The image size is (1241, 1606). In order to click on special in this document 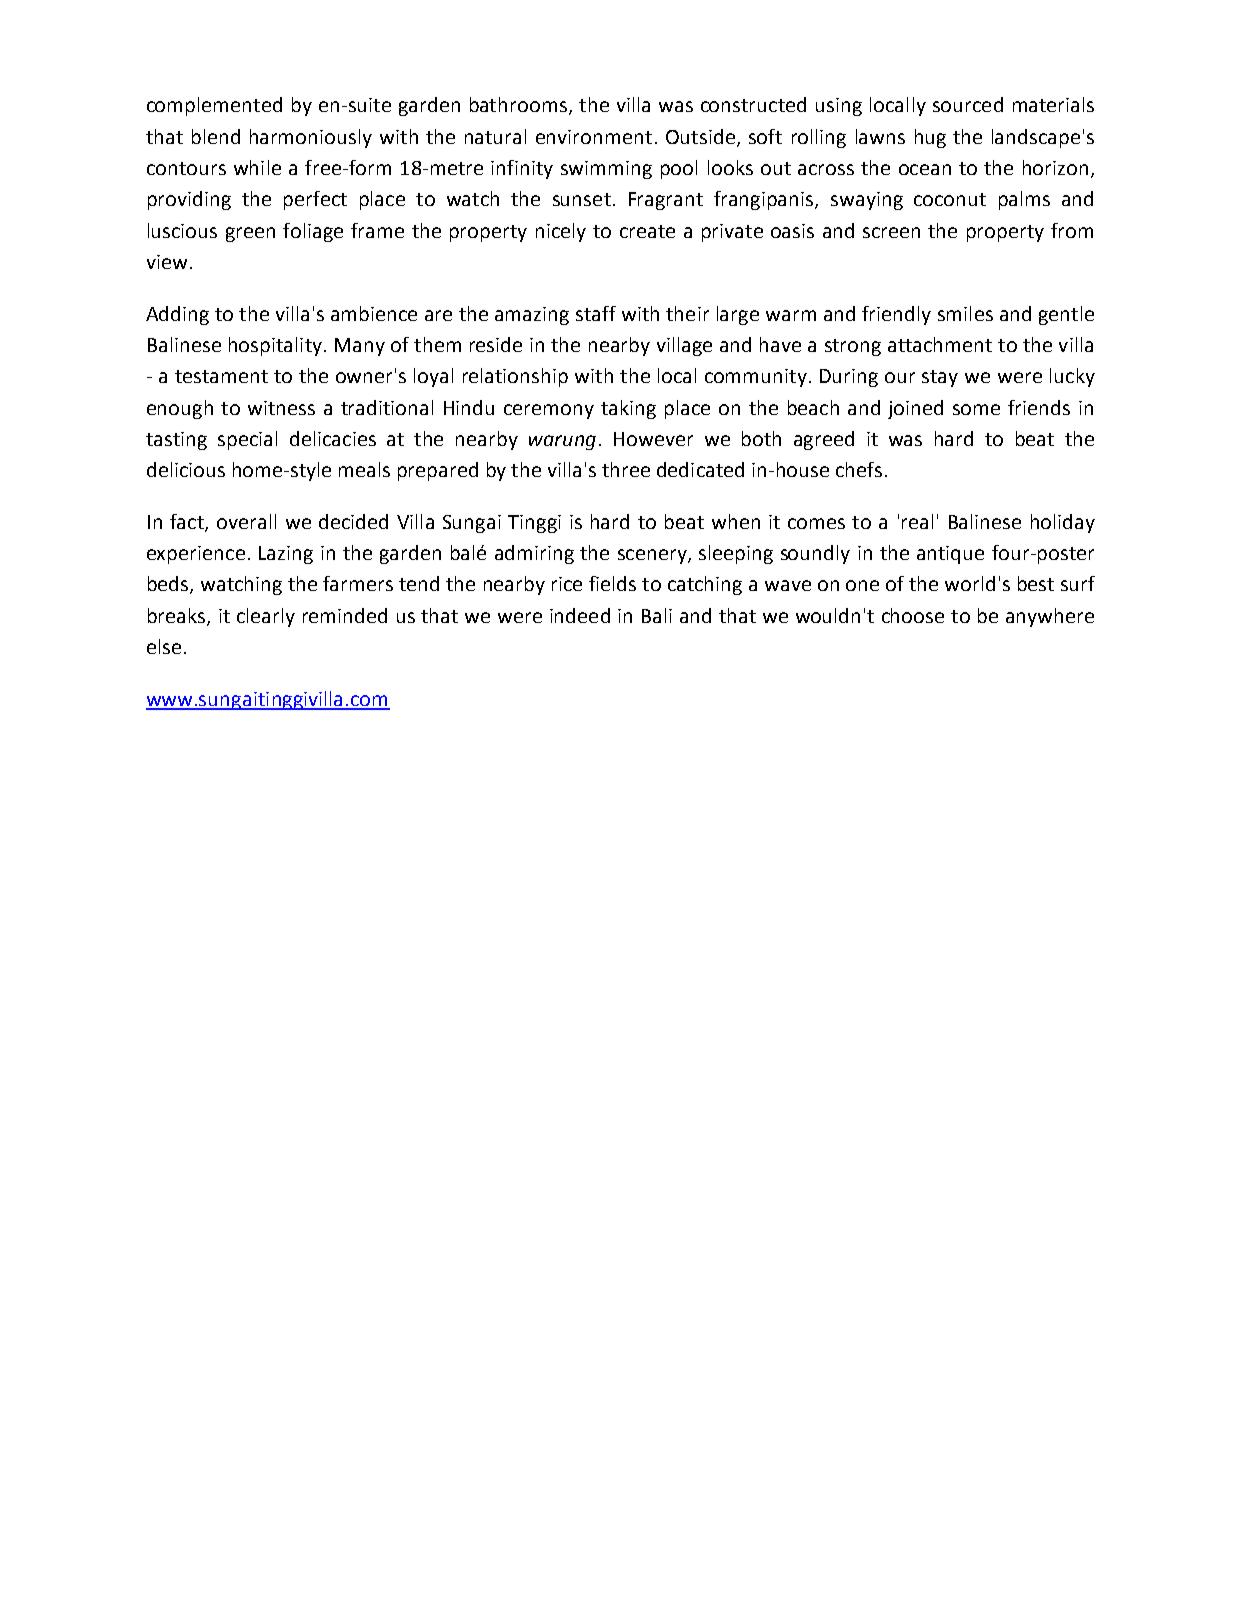, I will do `click(247, 440)`.
